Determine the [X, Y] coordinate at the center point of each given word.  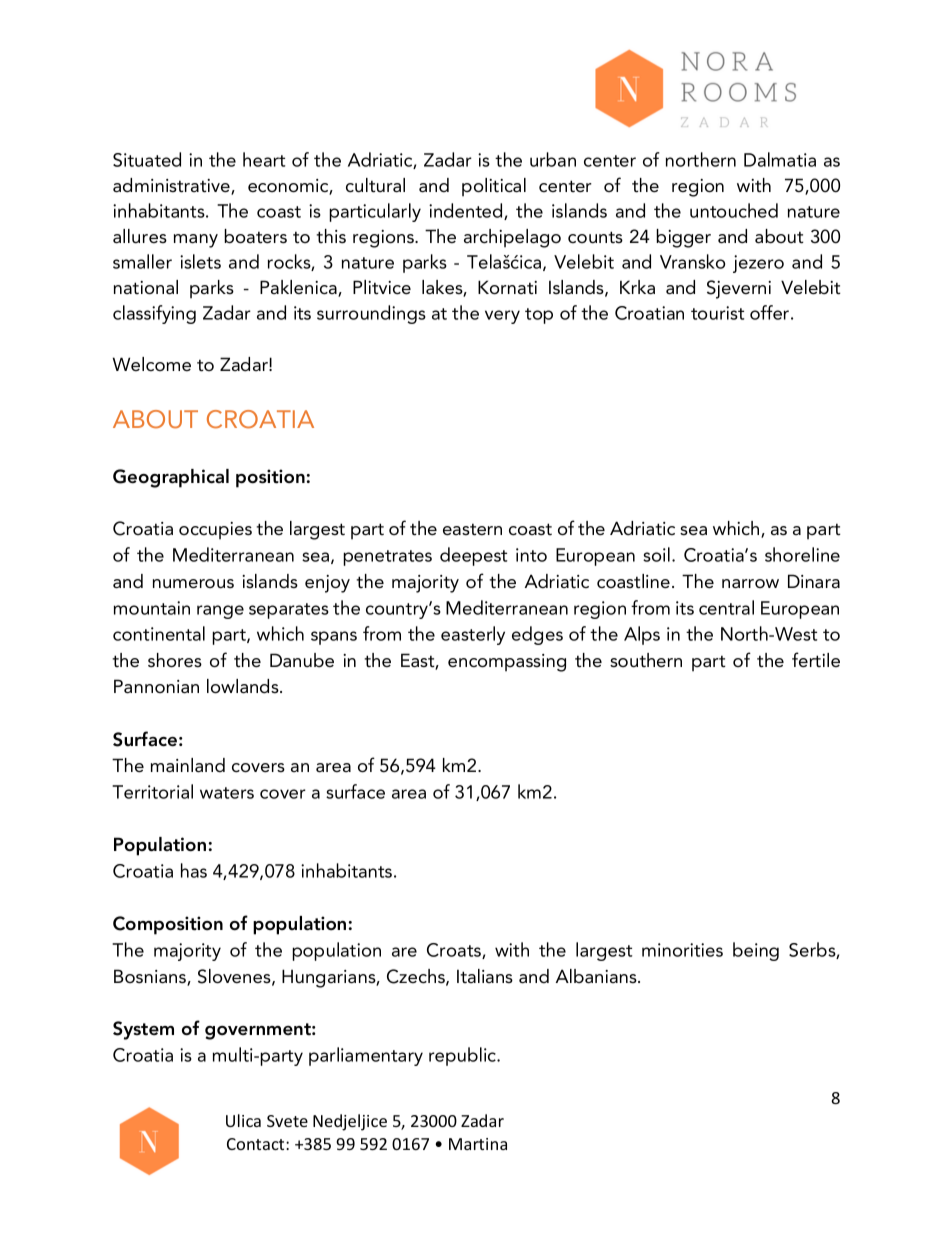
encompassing [507, 663]
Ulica [243, 1120]
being [756, 951]
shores [175, 660]
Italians [485, 976]
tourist [717, 313]
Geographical [171, 478]
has [194, 870]
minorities [682, 950]
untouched [734, 210]
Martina [478, 1144]
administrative [172, 186]
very [502, 317]
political [494, 187]
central [726, 607]
